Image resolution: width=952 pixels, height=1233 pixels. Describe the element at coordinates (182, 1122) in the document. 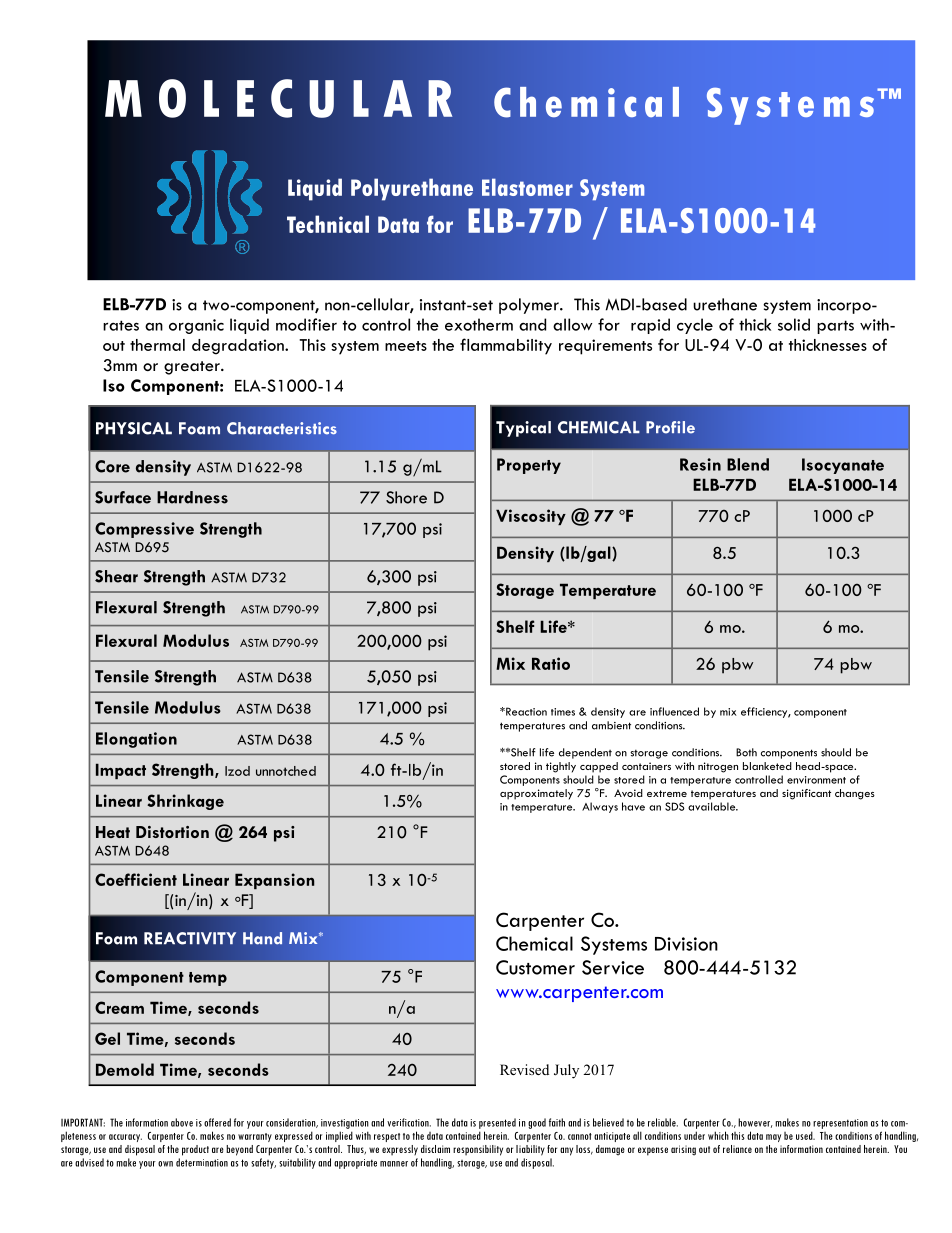

I see `above` at that location.
